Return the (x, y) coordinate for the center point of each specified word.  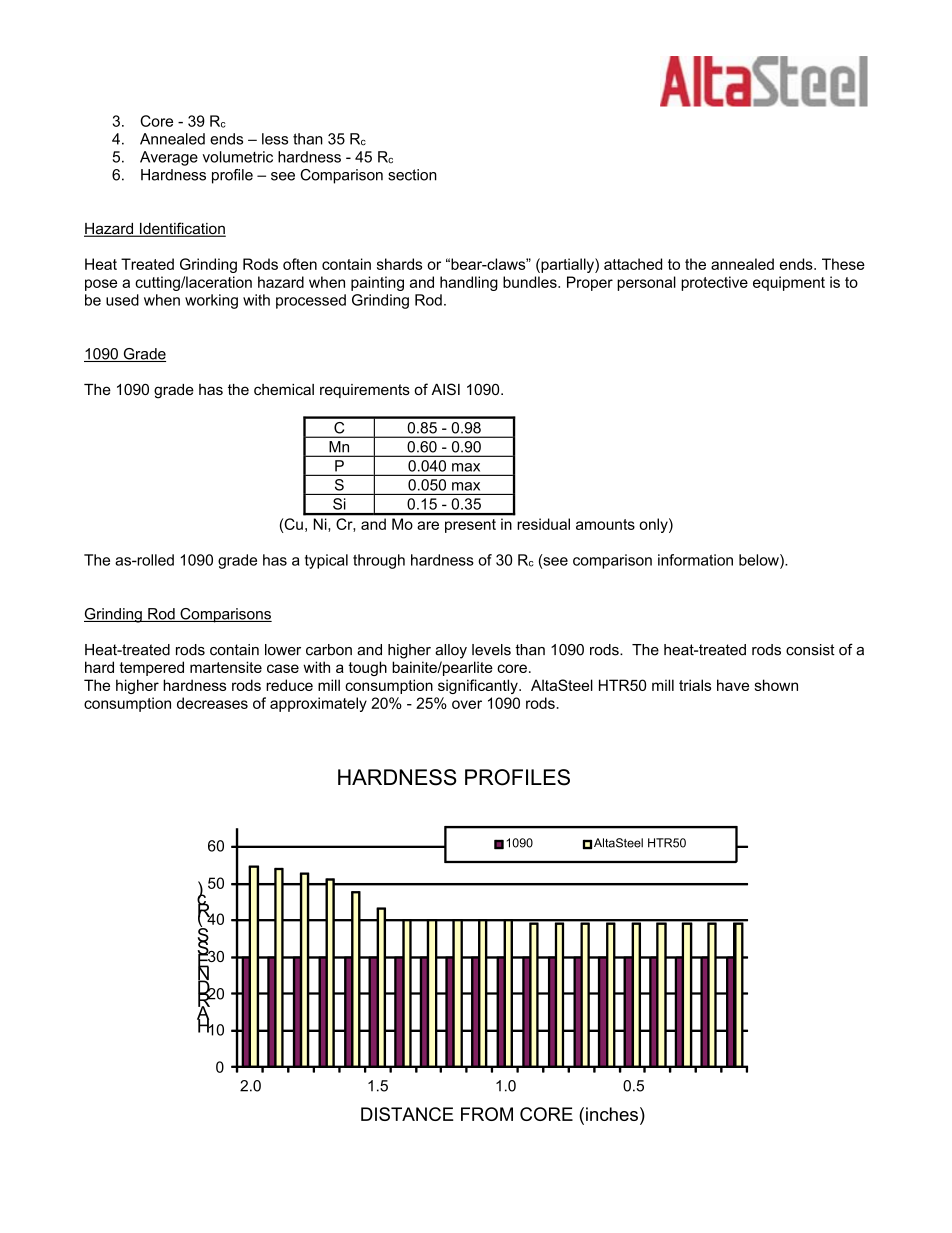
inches (612, 1114)
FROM (487, 1114)
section (412, 175)
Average (169, 158)
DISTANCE (407, 1114)
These (843, 264)
